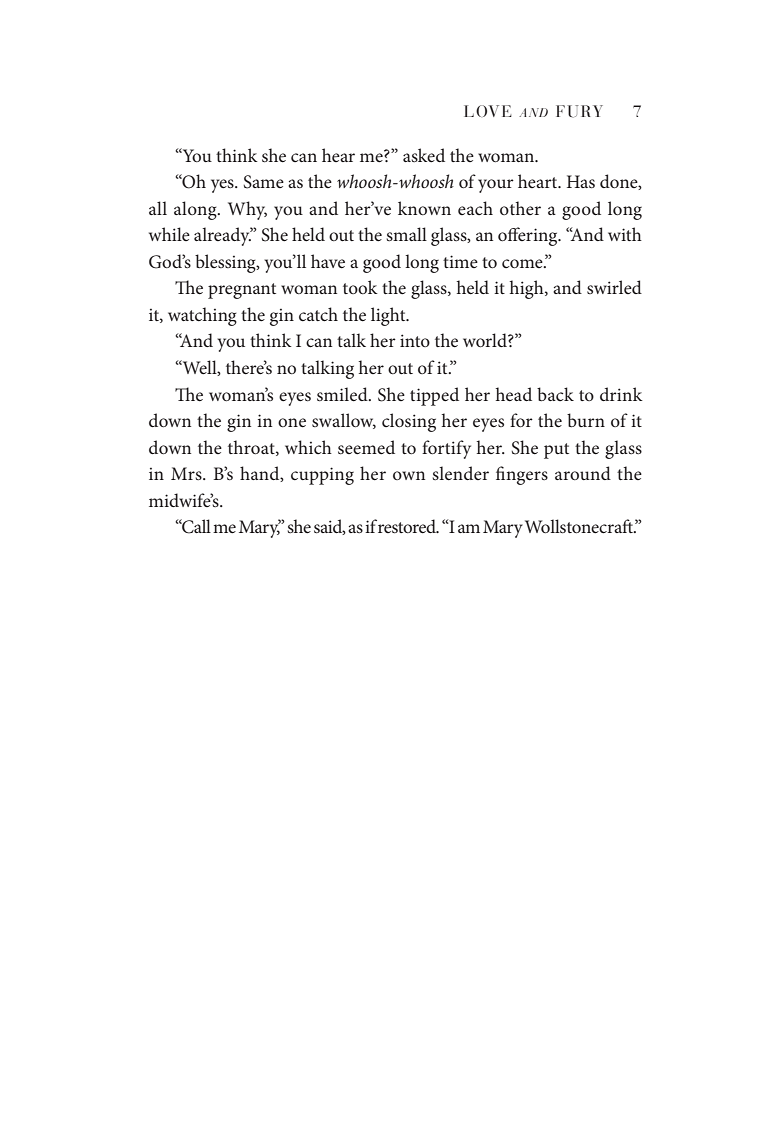  What do you see at coordinates (581, 182) in the page?
I see `Has` at bounding box center [581, 182].
